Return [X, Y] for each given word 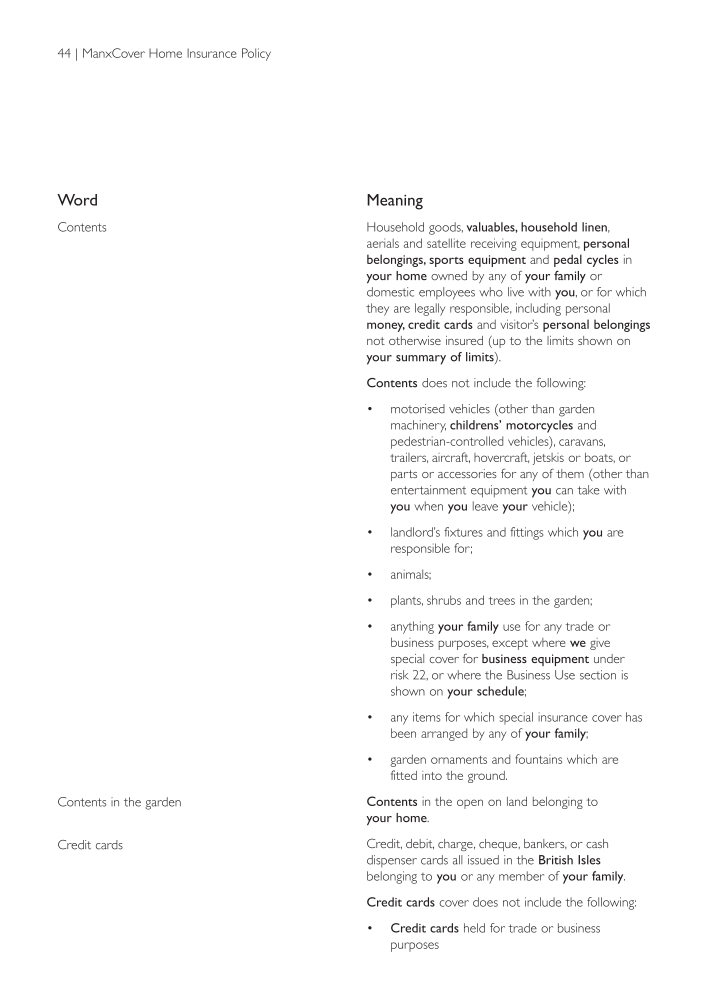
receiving [494, 244]
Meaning [395, 202]
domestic [390, 292]
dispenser [392, 861]
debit [420, 844]
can [564, 491]
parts [404, 475]
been [403, 733]
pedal [568, 260]
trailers [409, 457]
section [598, 675]
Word [77, 200]
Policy [256, 54]
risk [399, 675]
